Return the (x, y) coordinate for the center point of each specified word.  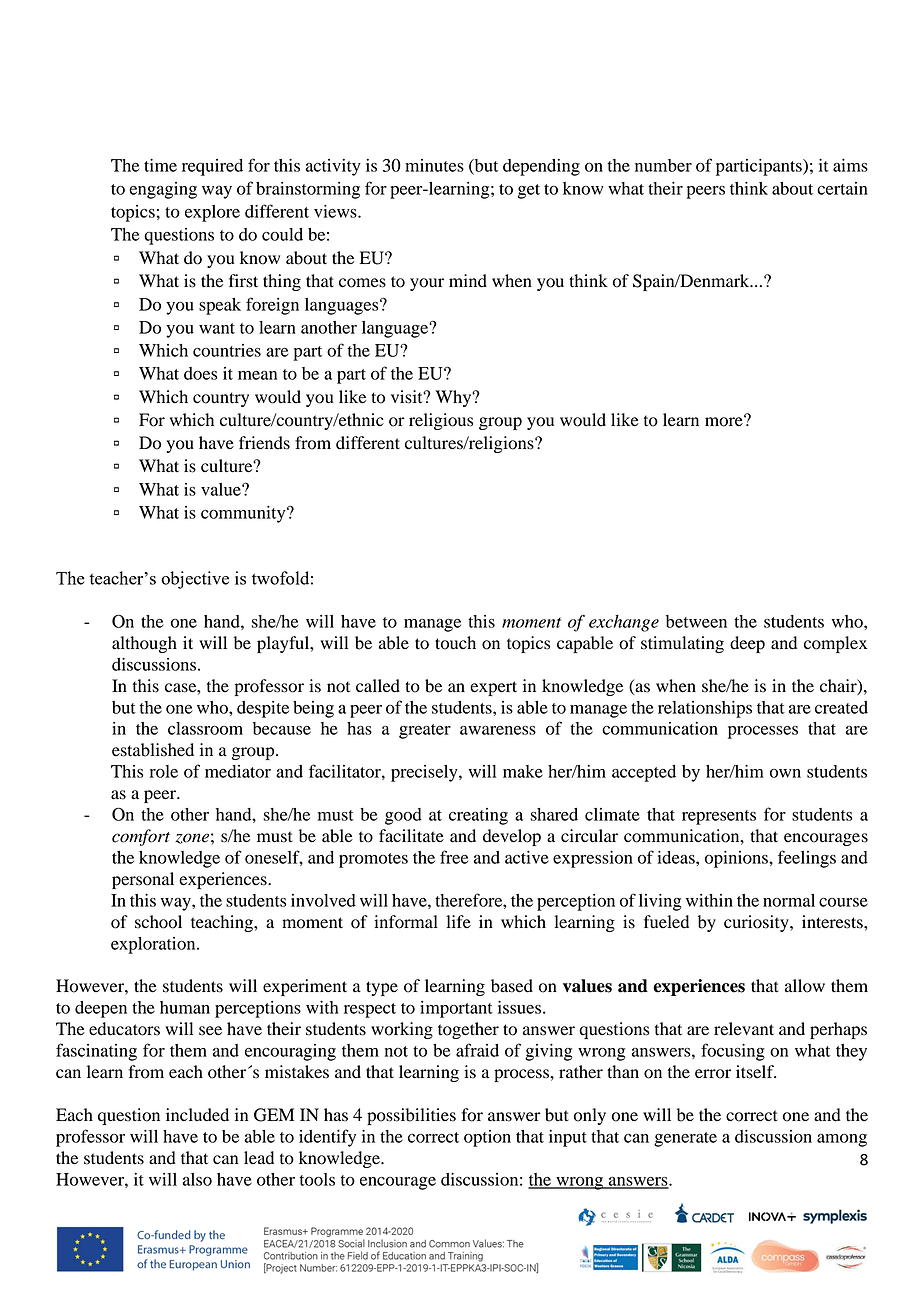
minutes (434, 165)
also (197, 1179)
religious (441, 421)
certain (842, 188)
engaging (163, 190)
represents (719, 817)
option (487, 1138)
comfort (141, 837)
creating (478, 816)
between (696, 621)
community (244, 514)
